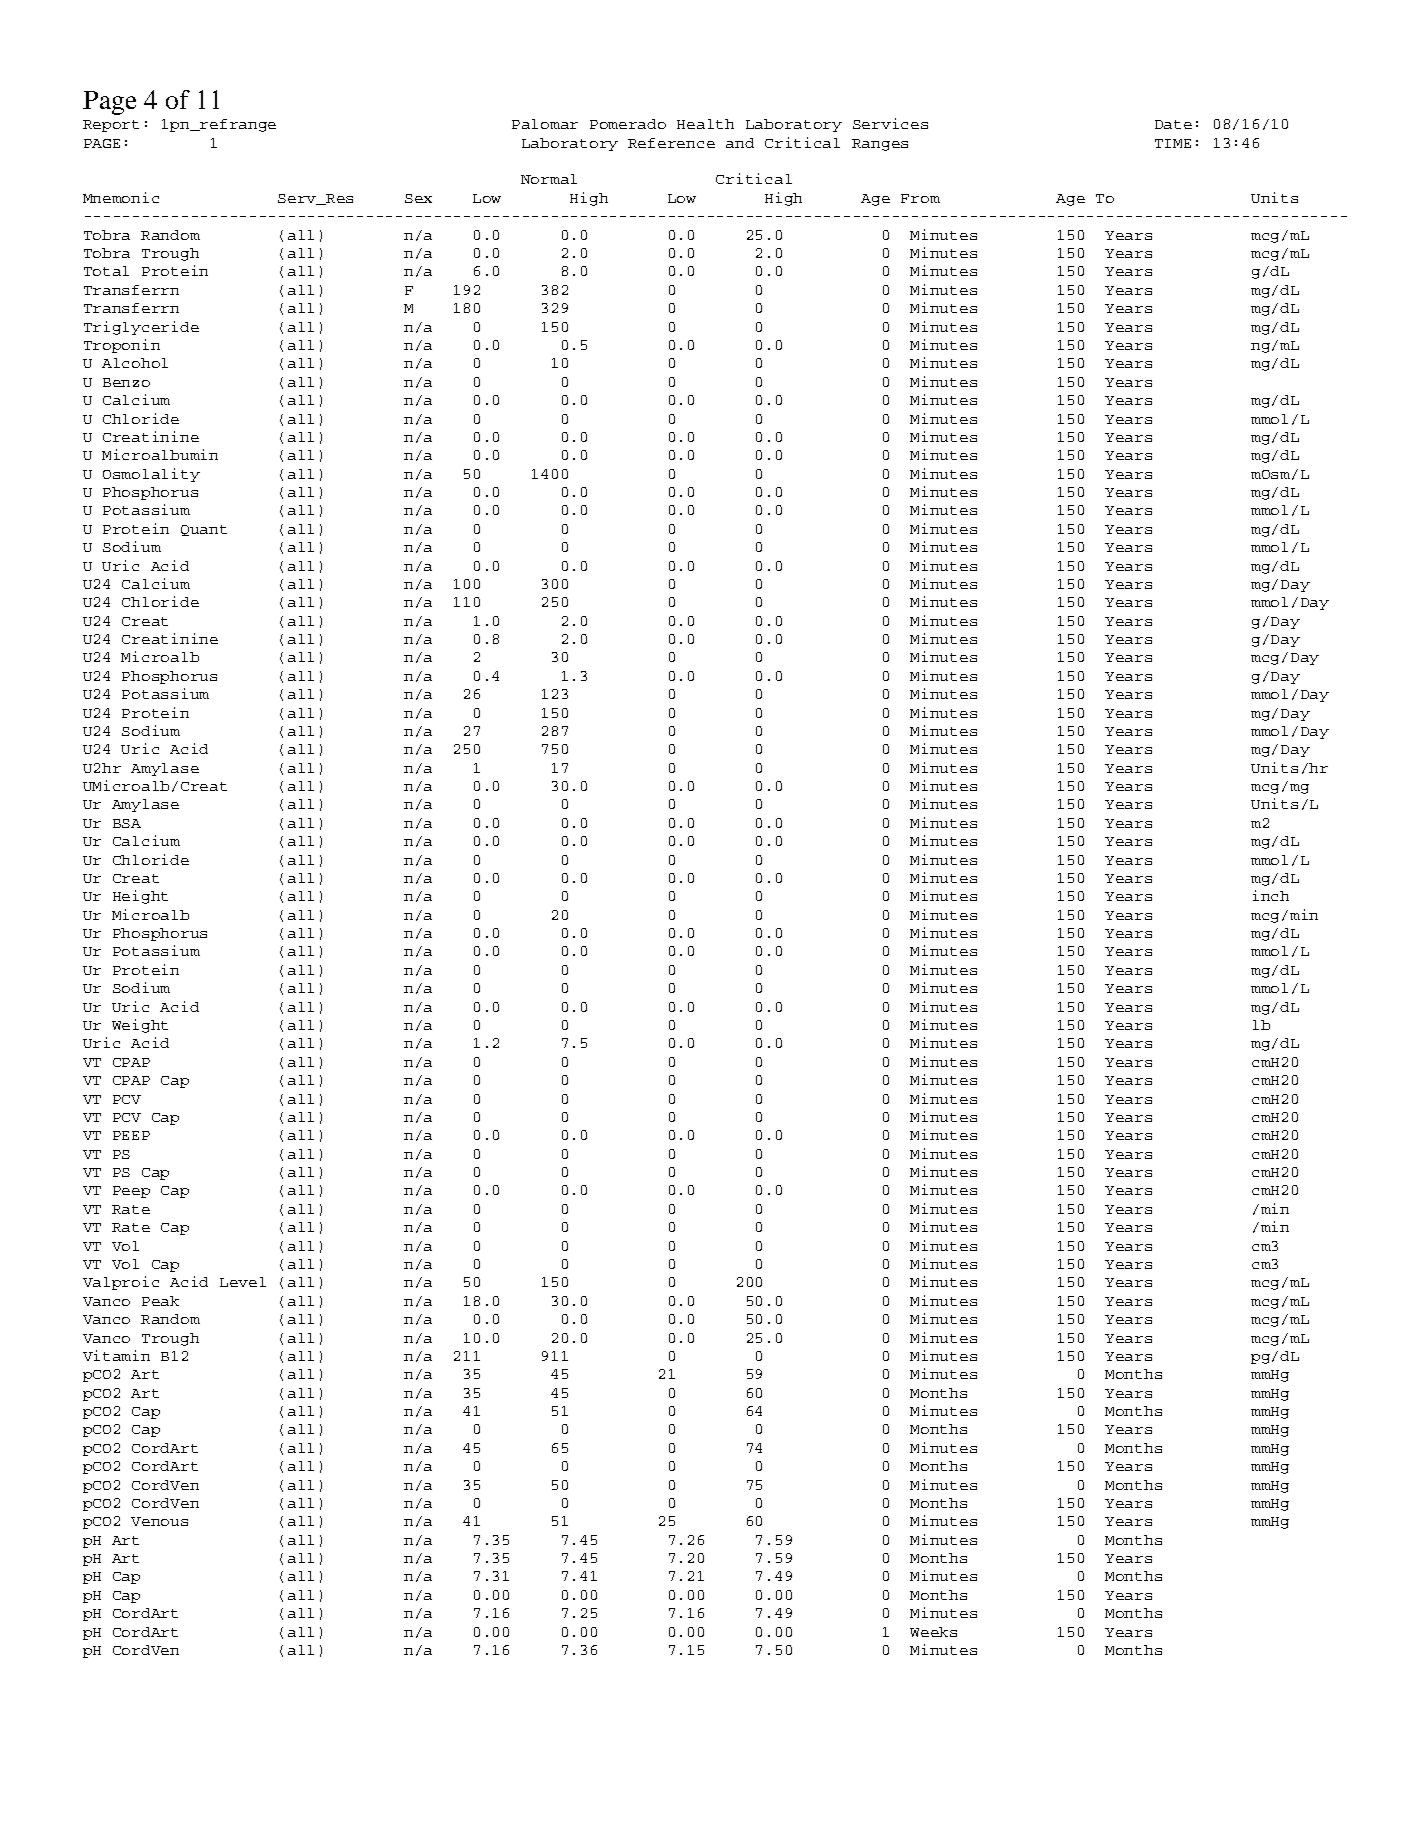 The width and height of the screenshot is (1419, 1836). What do you see at coordinates (549, 179) in the screenshot?
I see `Normal` at bounding box center [549, 179].
